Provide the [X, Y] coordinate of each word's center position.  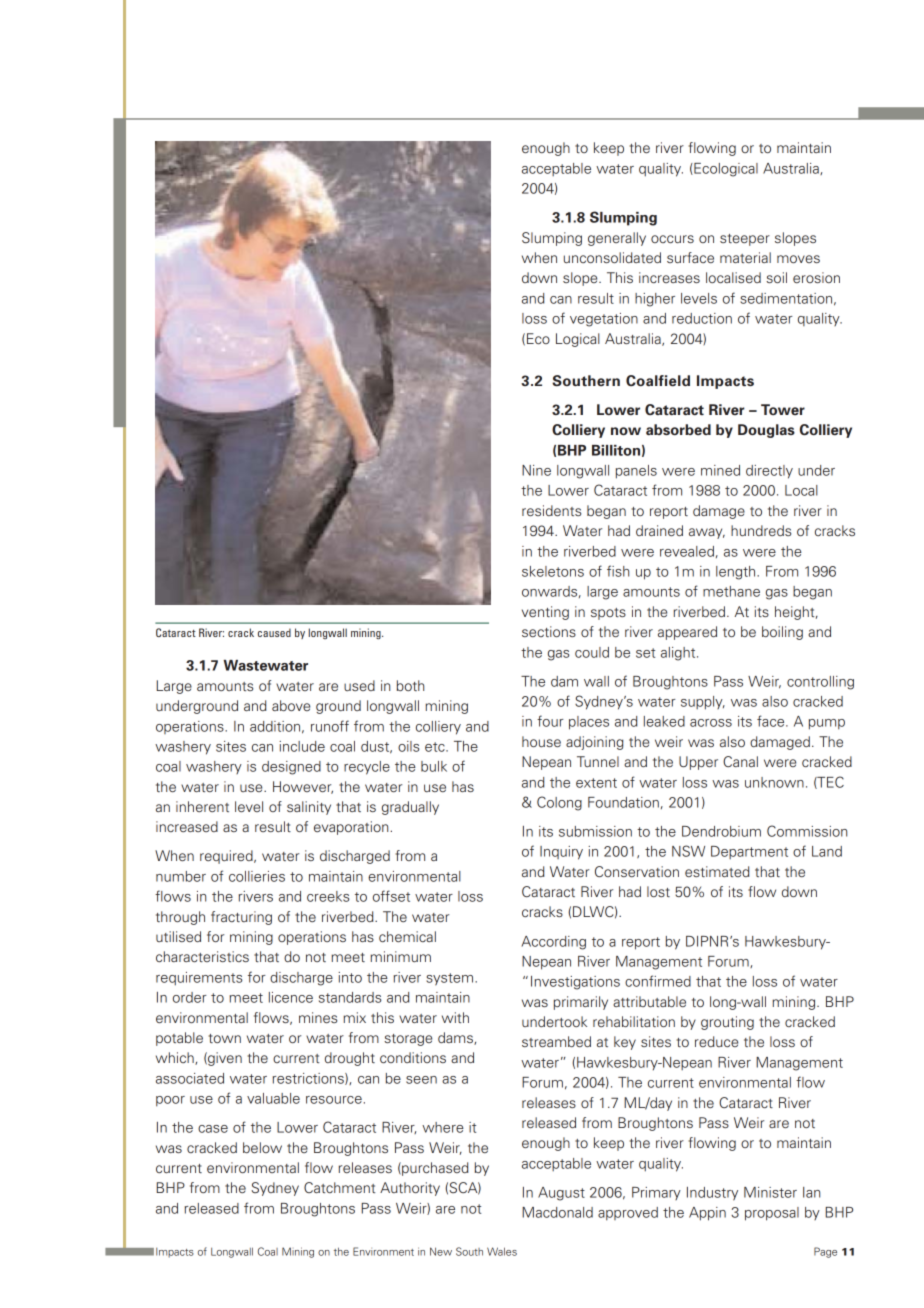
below [262, 1147]
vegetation [604, 320]
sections [549, 631]
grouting [727, 1023]
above [291, 705]
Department [749, 852]
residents [551, 510]
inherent [202, 806]
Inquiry [561, 853]
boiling [782, 633]
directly [769, 472]
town [225, 1038]
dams [456, 1038]
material [745, 257]
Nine [536, 470]
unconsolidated [612, 257]
